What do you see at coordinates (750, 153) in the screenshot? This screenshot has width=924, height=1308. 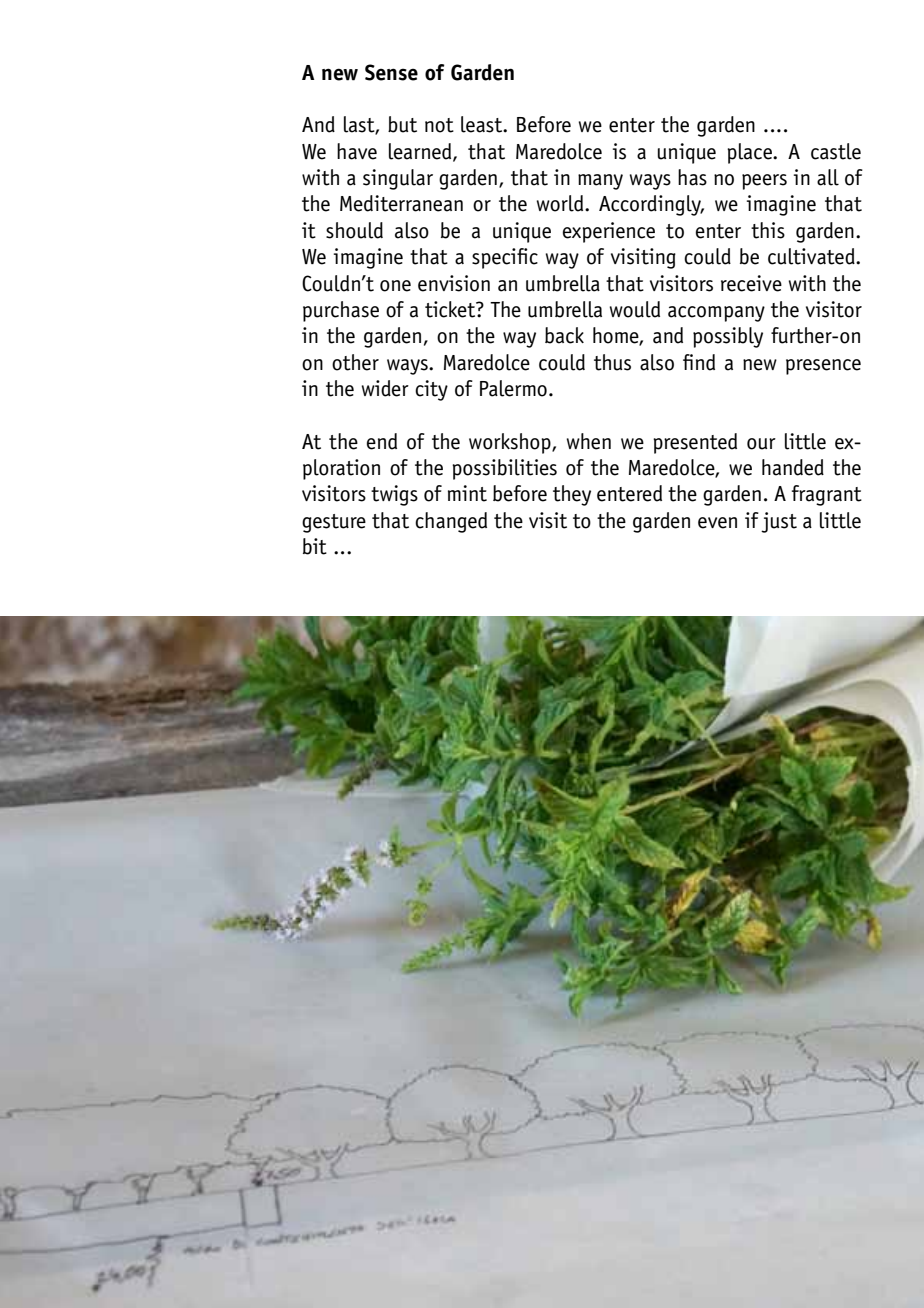 I see `place` at bounding box center [750, 153].
